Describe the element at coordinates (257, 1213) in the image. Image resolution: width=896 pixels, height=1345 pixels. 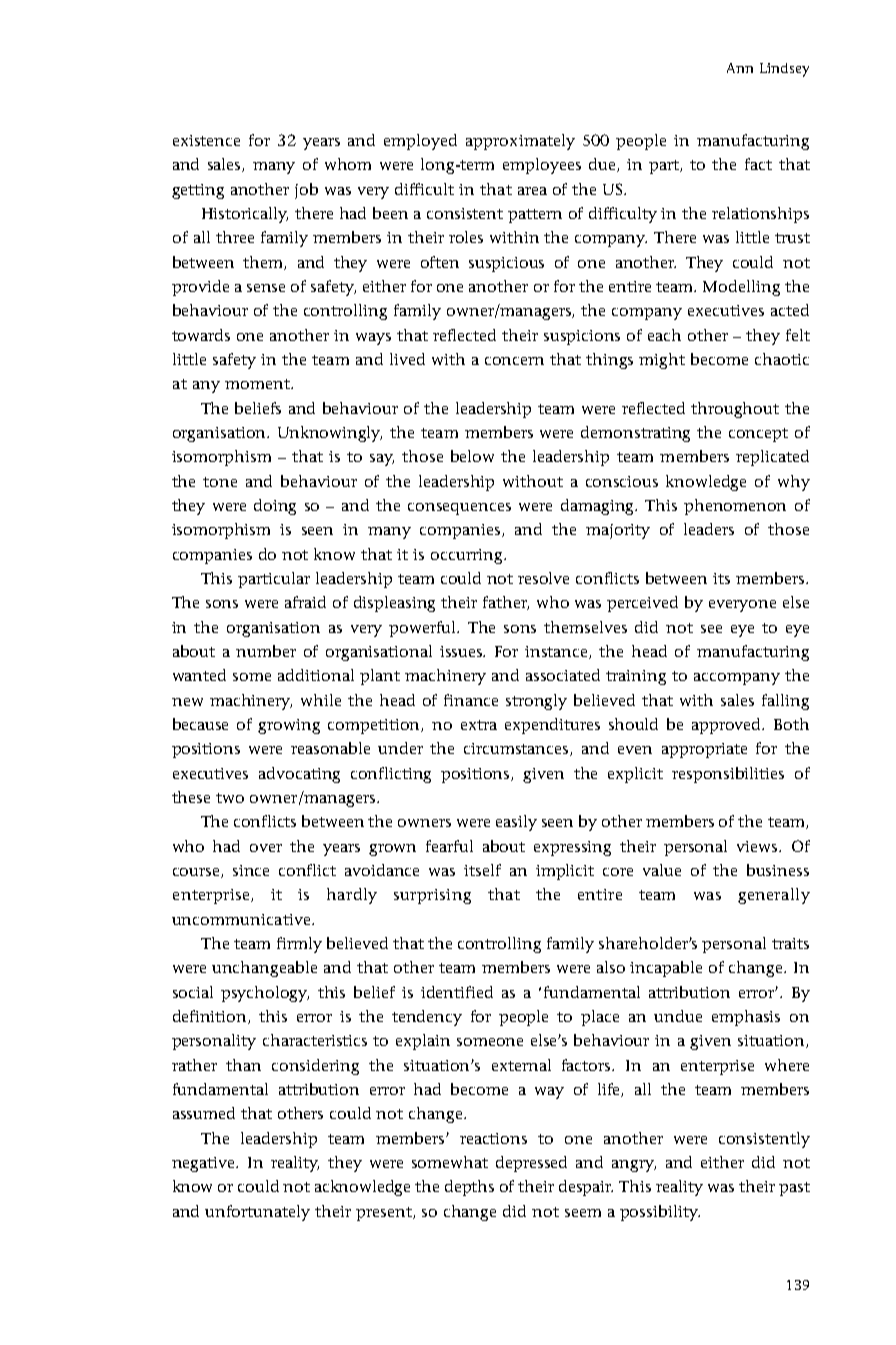
I see `unfortunately` at that location.
